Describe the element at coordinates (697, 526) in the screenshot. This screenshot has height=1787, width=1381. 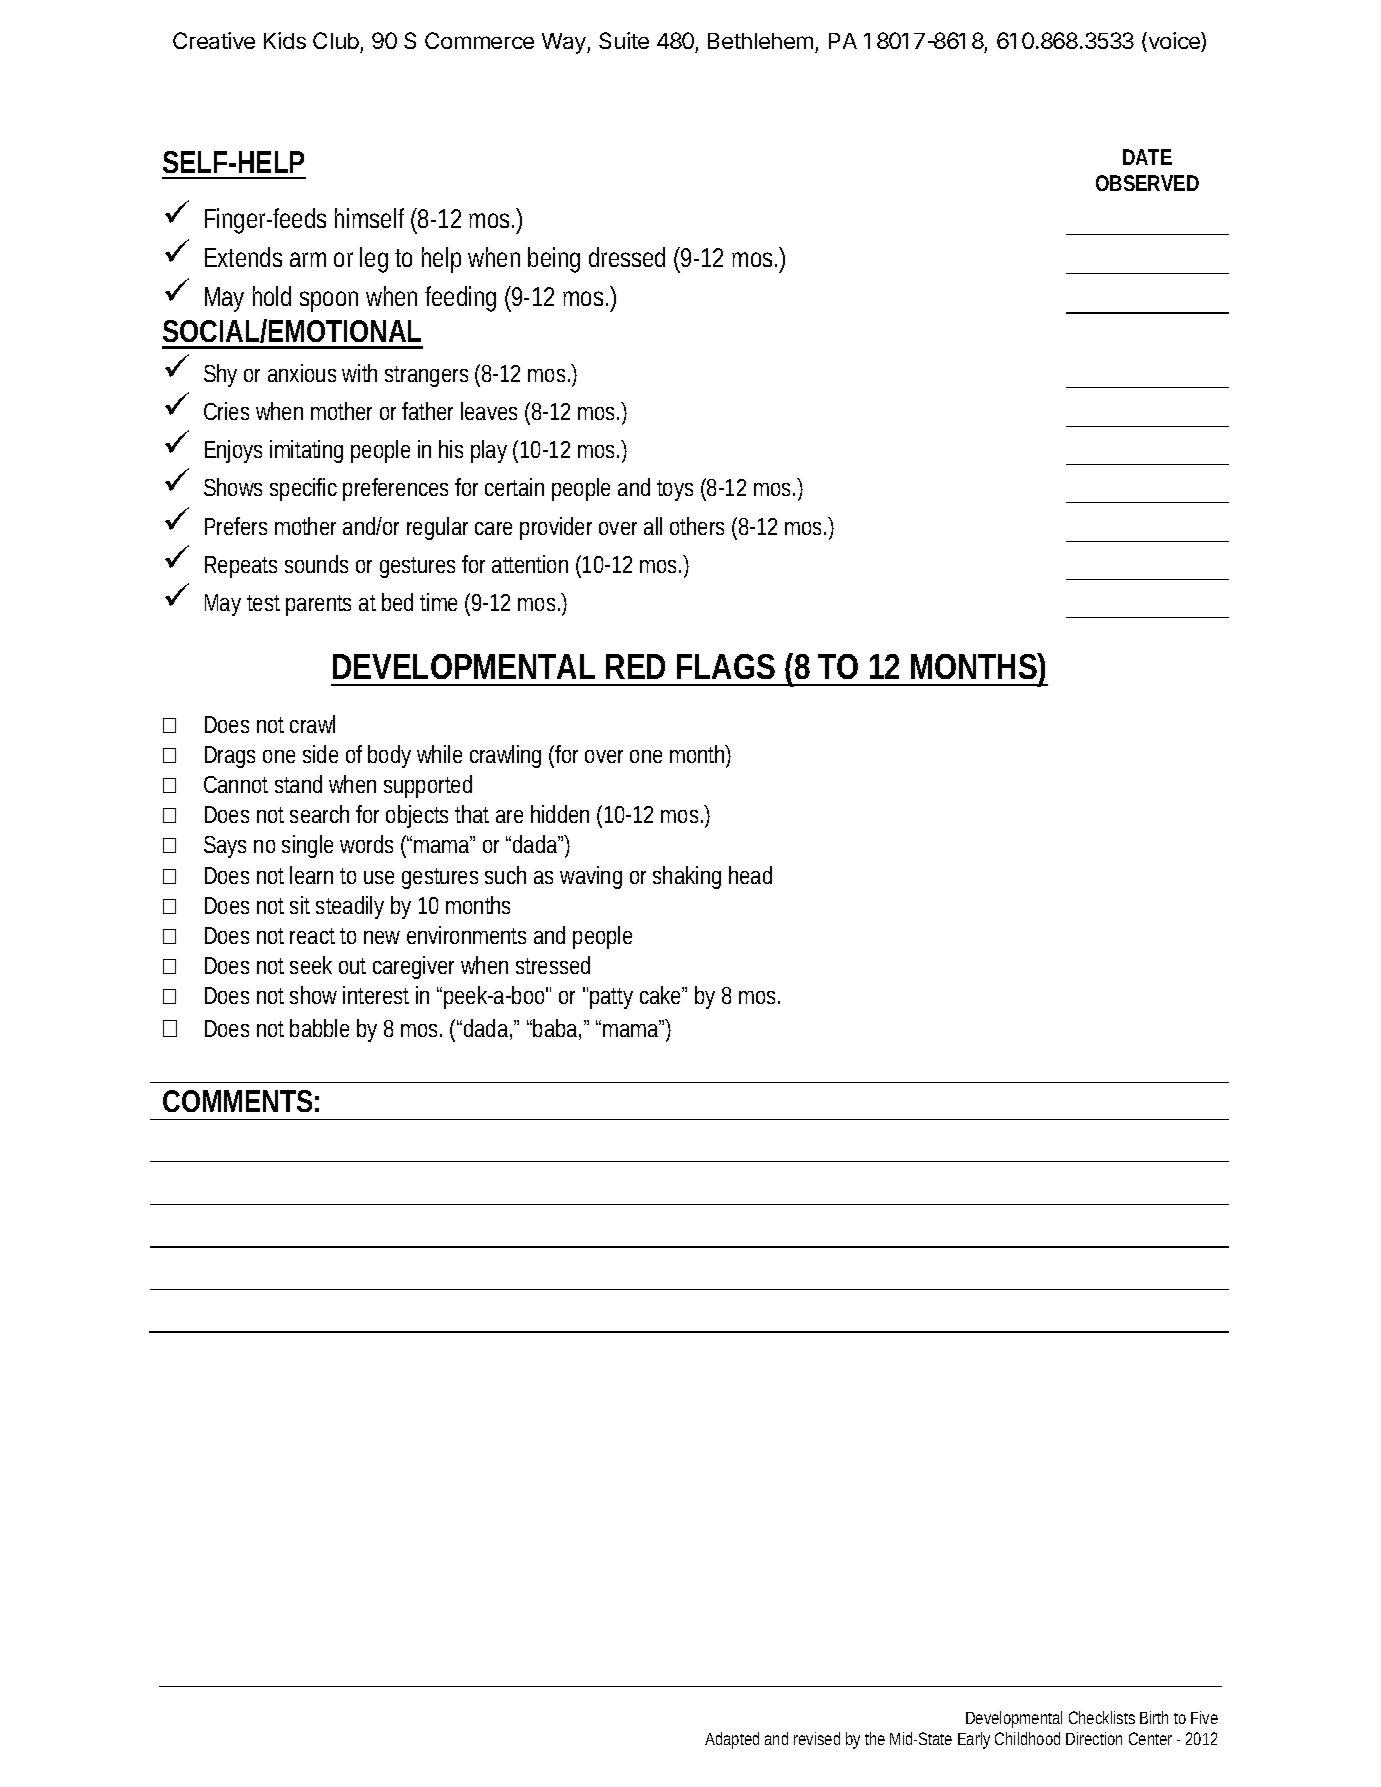
I see `others` at that location.
